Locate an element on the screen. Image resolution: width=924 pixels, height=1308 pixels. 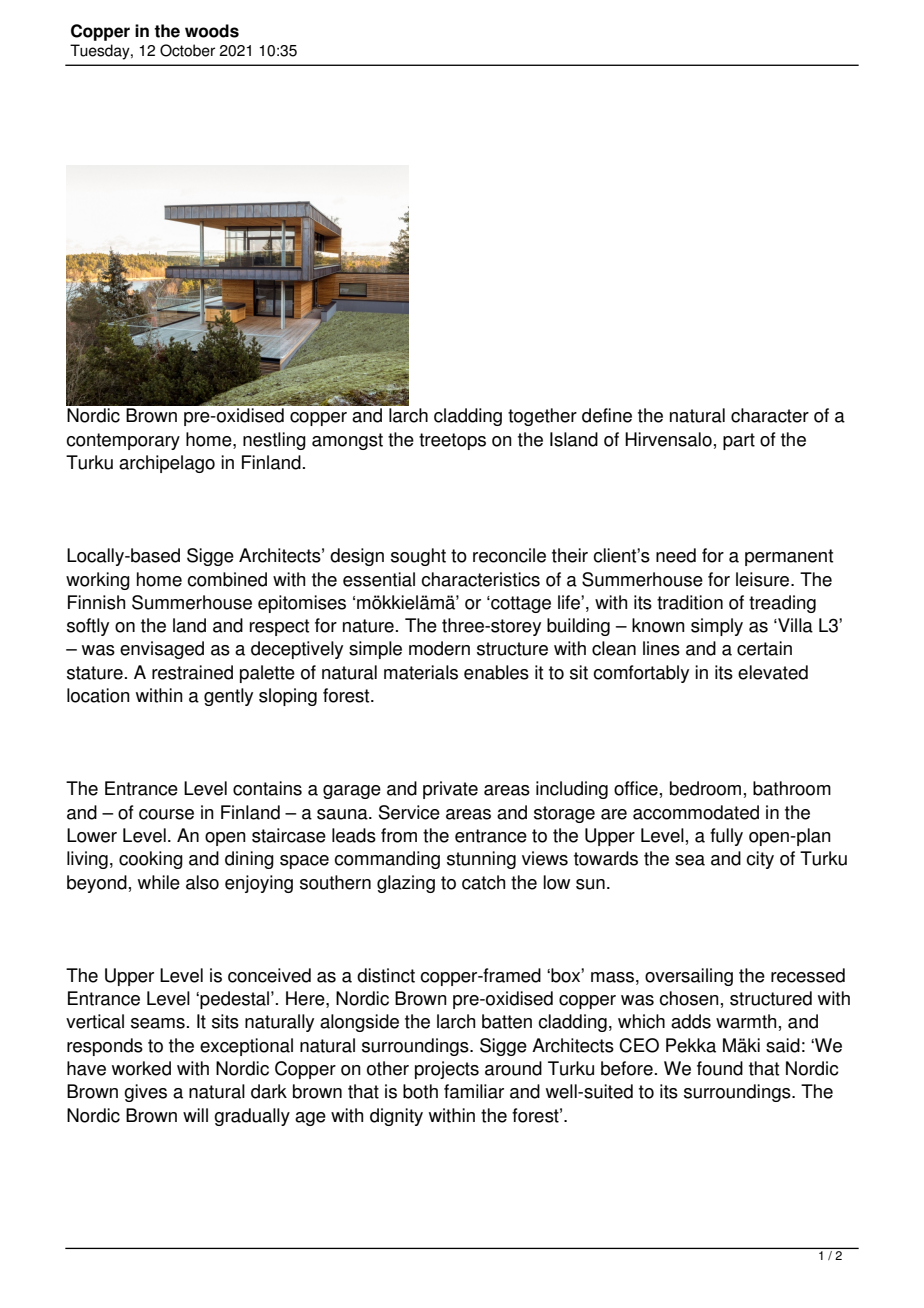
October is located at coordinates (187, 50).
